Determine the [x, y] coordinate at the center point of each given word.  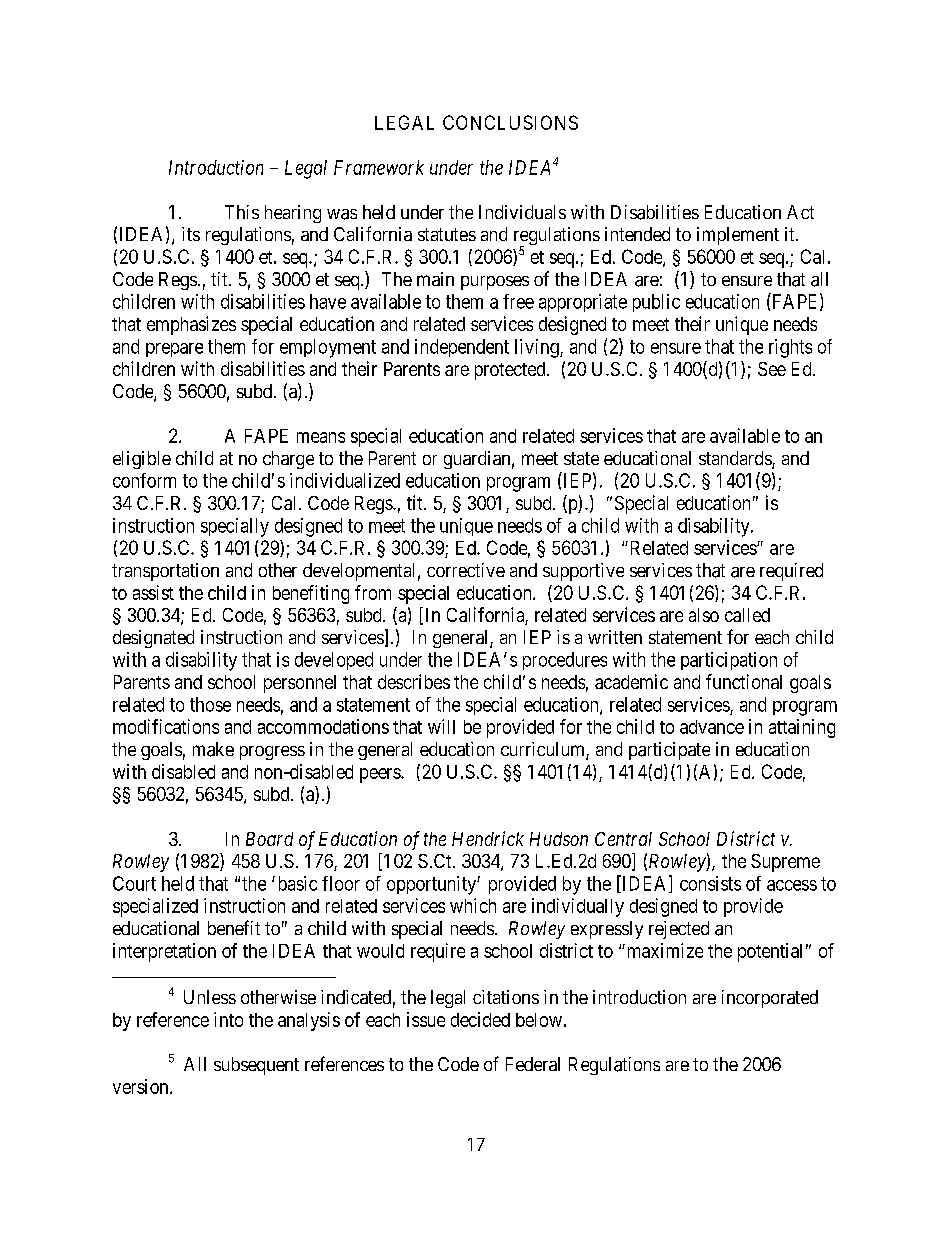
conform [144, 480]
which [473, 905]
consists [710, 883]
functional [744, 681]
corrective [466, 570]
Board [269, 839]
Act [800, 212]
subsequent [256, 1066]
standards [736, 459]
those [210, 704]
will [441, 726]
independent [462, 348]
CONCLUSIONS [510, 122]
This [242, 212]
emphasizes [191, 325]
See [772, 369]
